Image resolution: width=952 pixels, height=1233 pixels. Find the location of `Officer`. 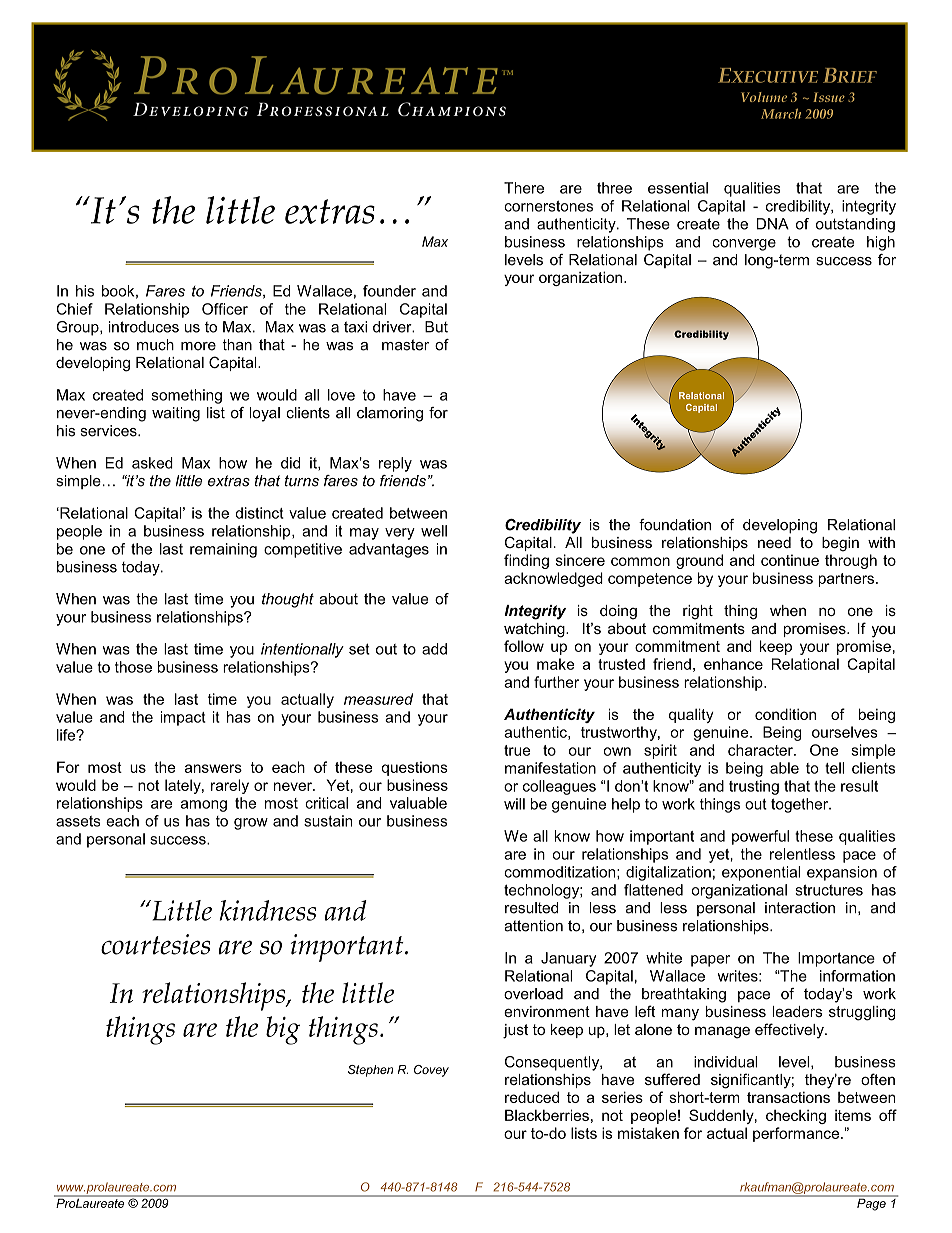

Officer is located at coordinates (225, 309).
